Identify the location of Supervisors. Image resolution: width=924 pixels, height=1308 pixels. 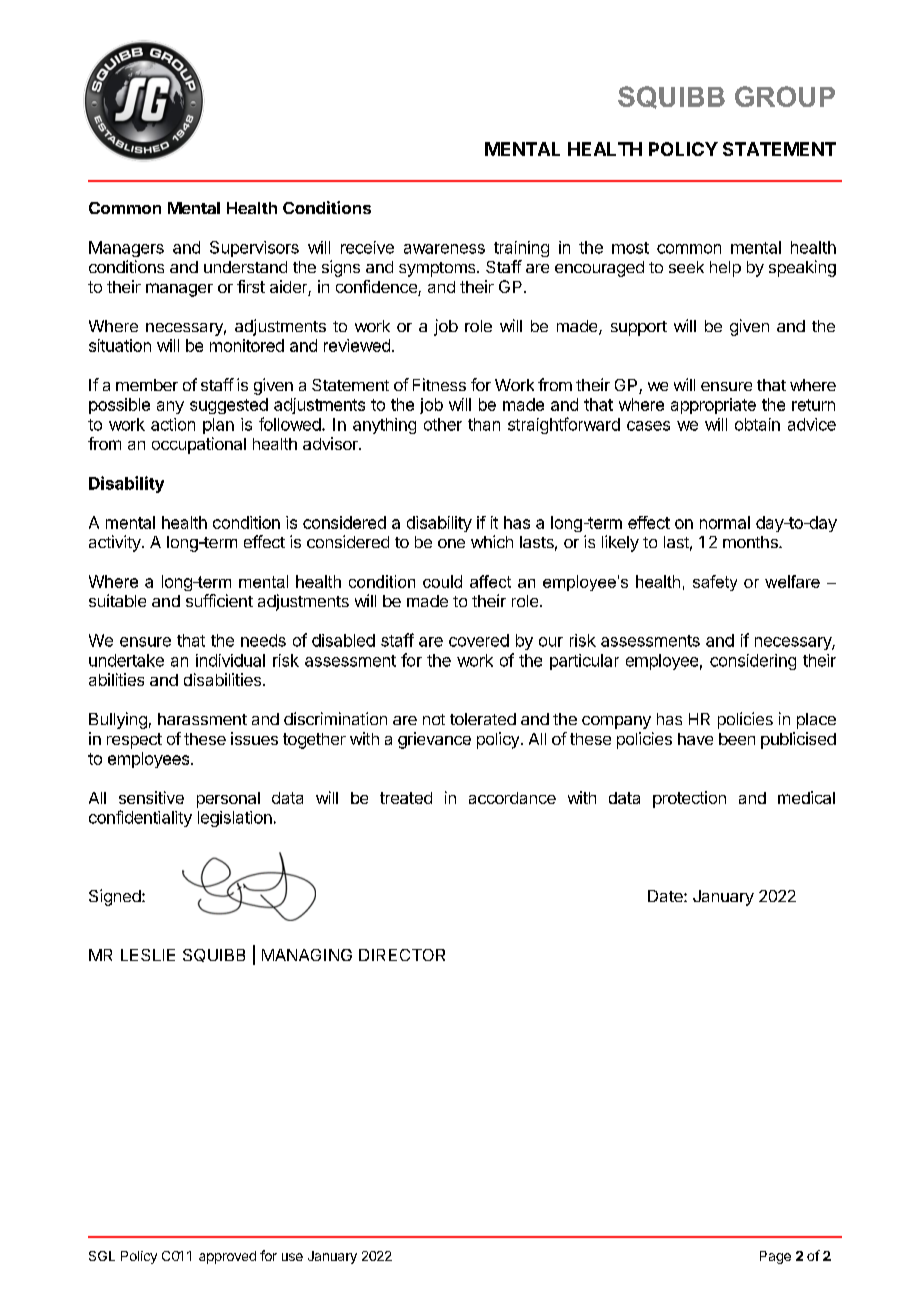
(254, 249).
